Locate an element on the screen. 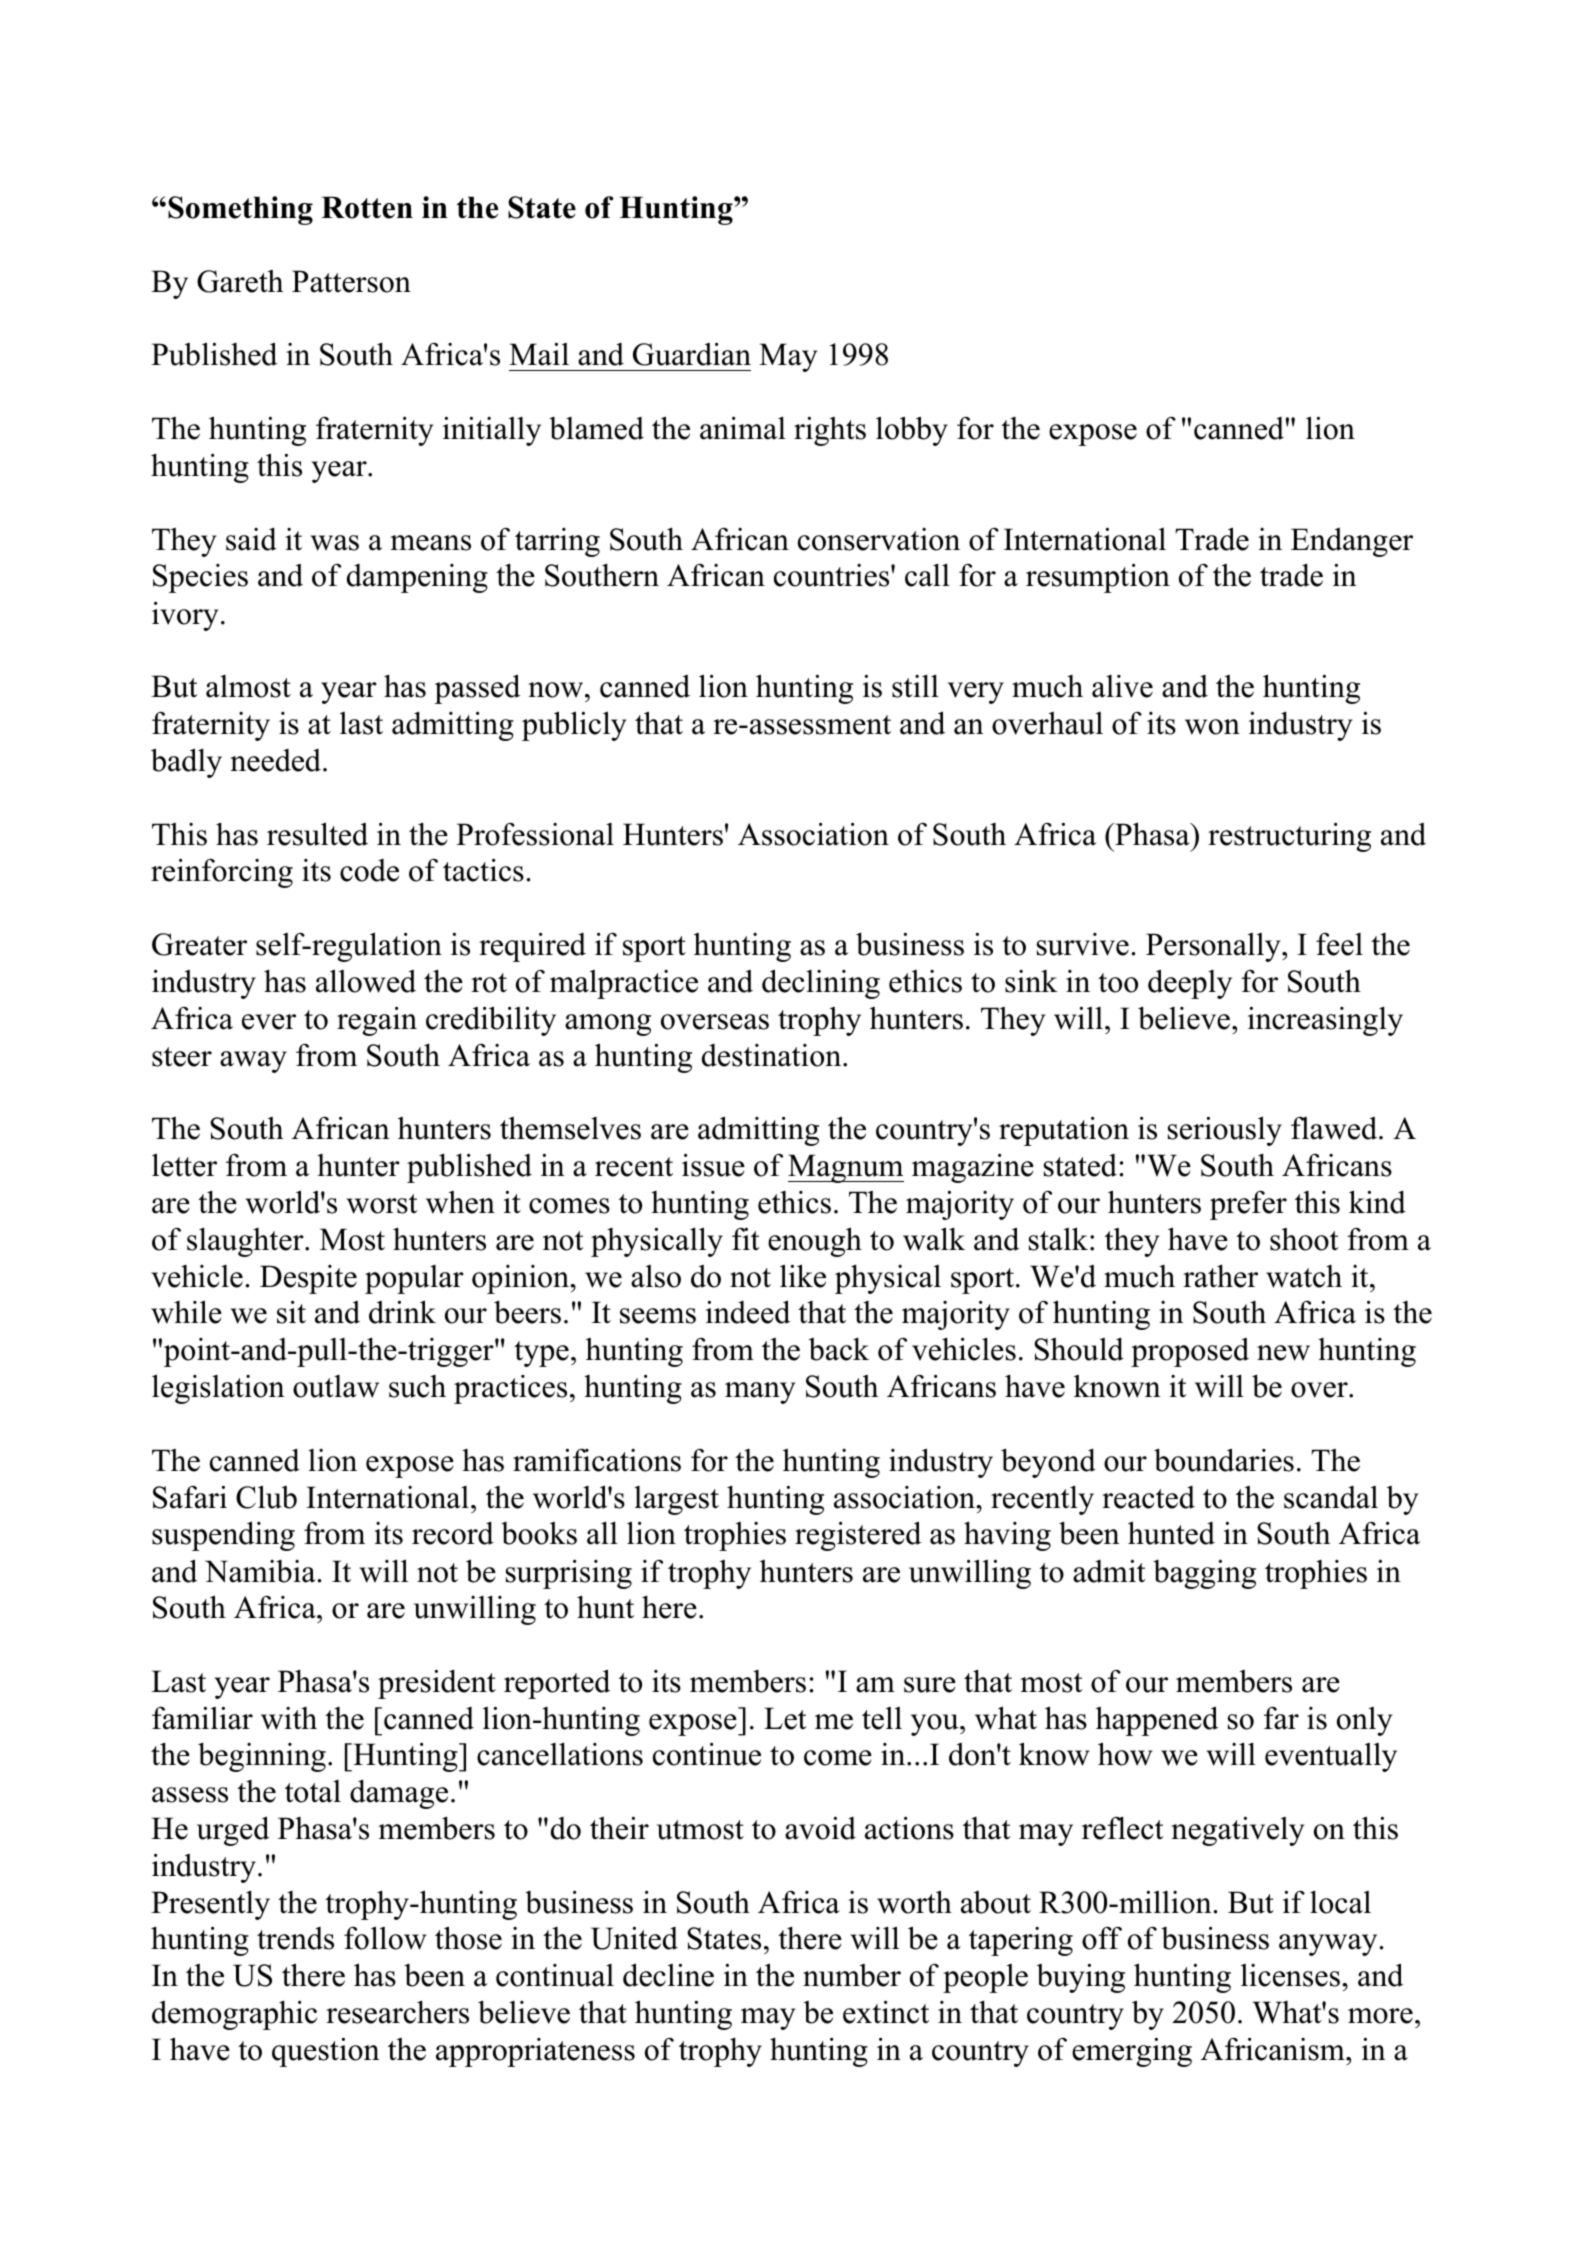  licenses is located at coordinates (1290, 1975).
